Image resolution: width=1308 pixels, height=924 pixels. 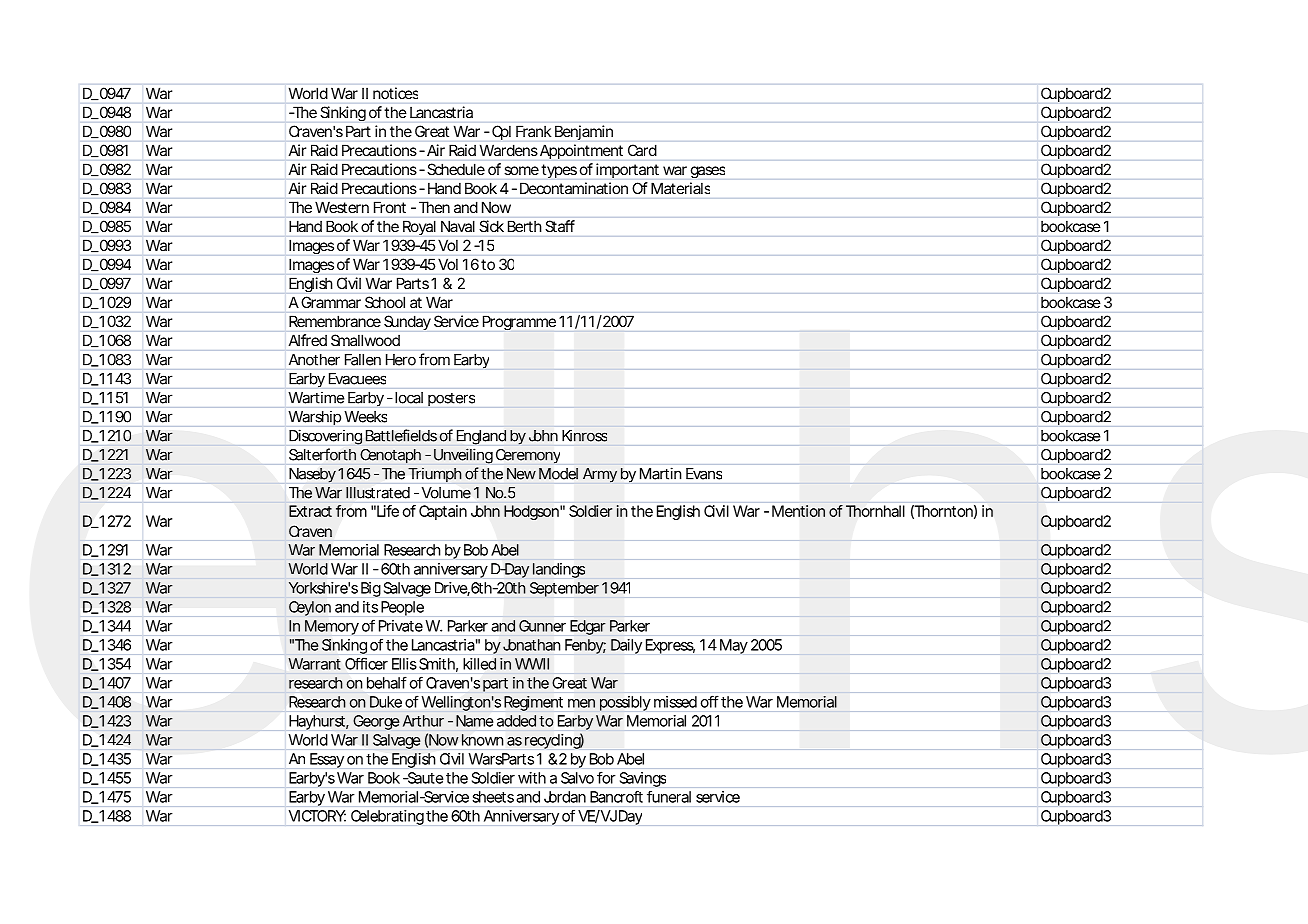 What do you see at coordinates (798, 511) in the screenshot?
I see `Mention` at bounding box center [798, 511].
